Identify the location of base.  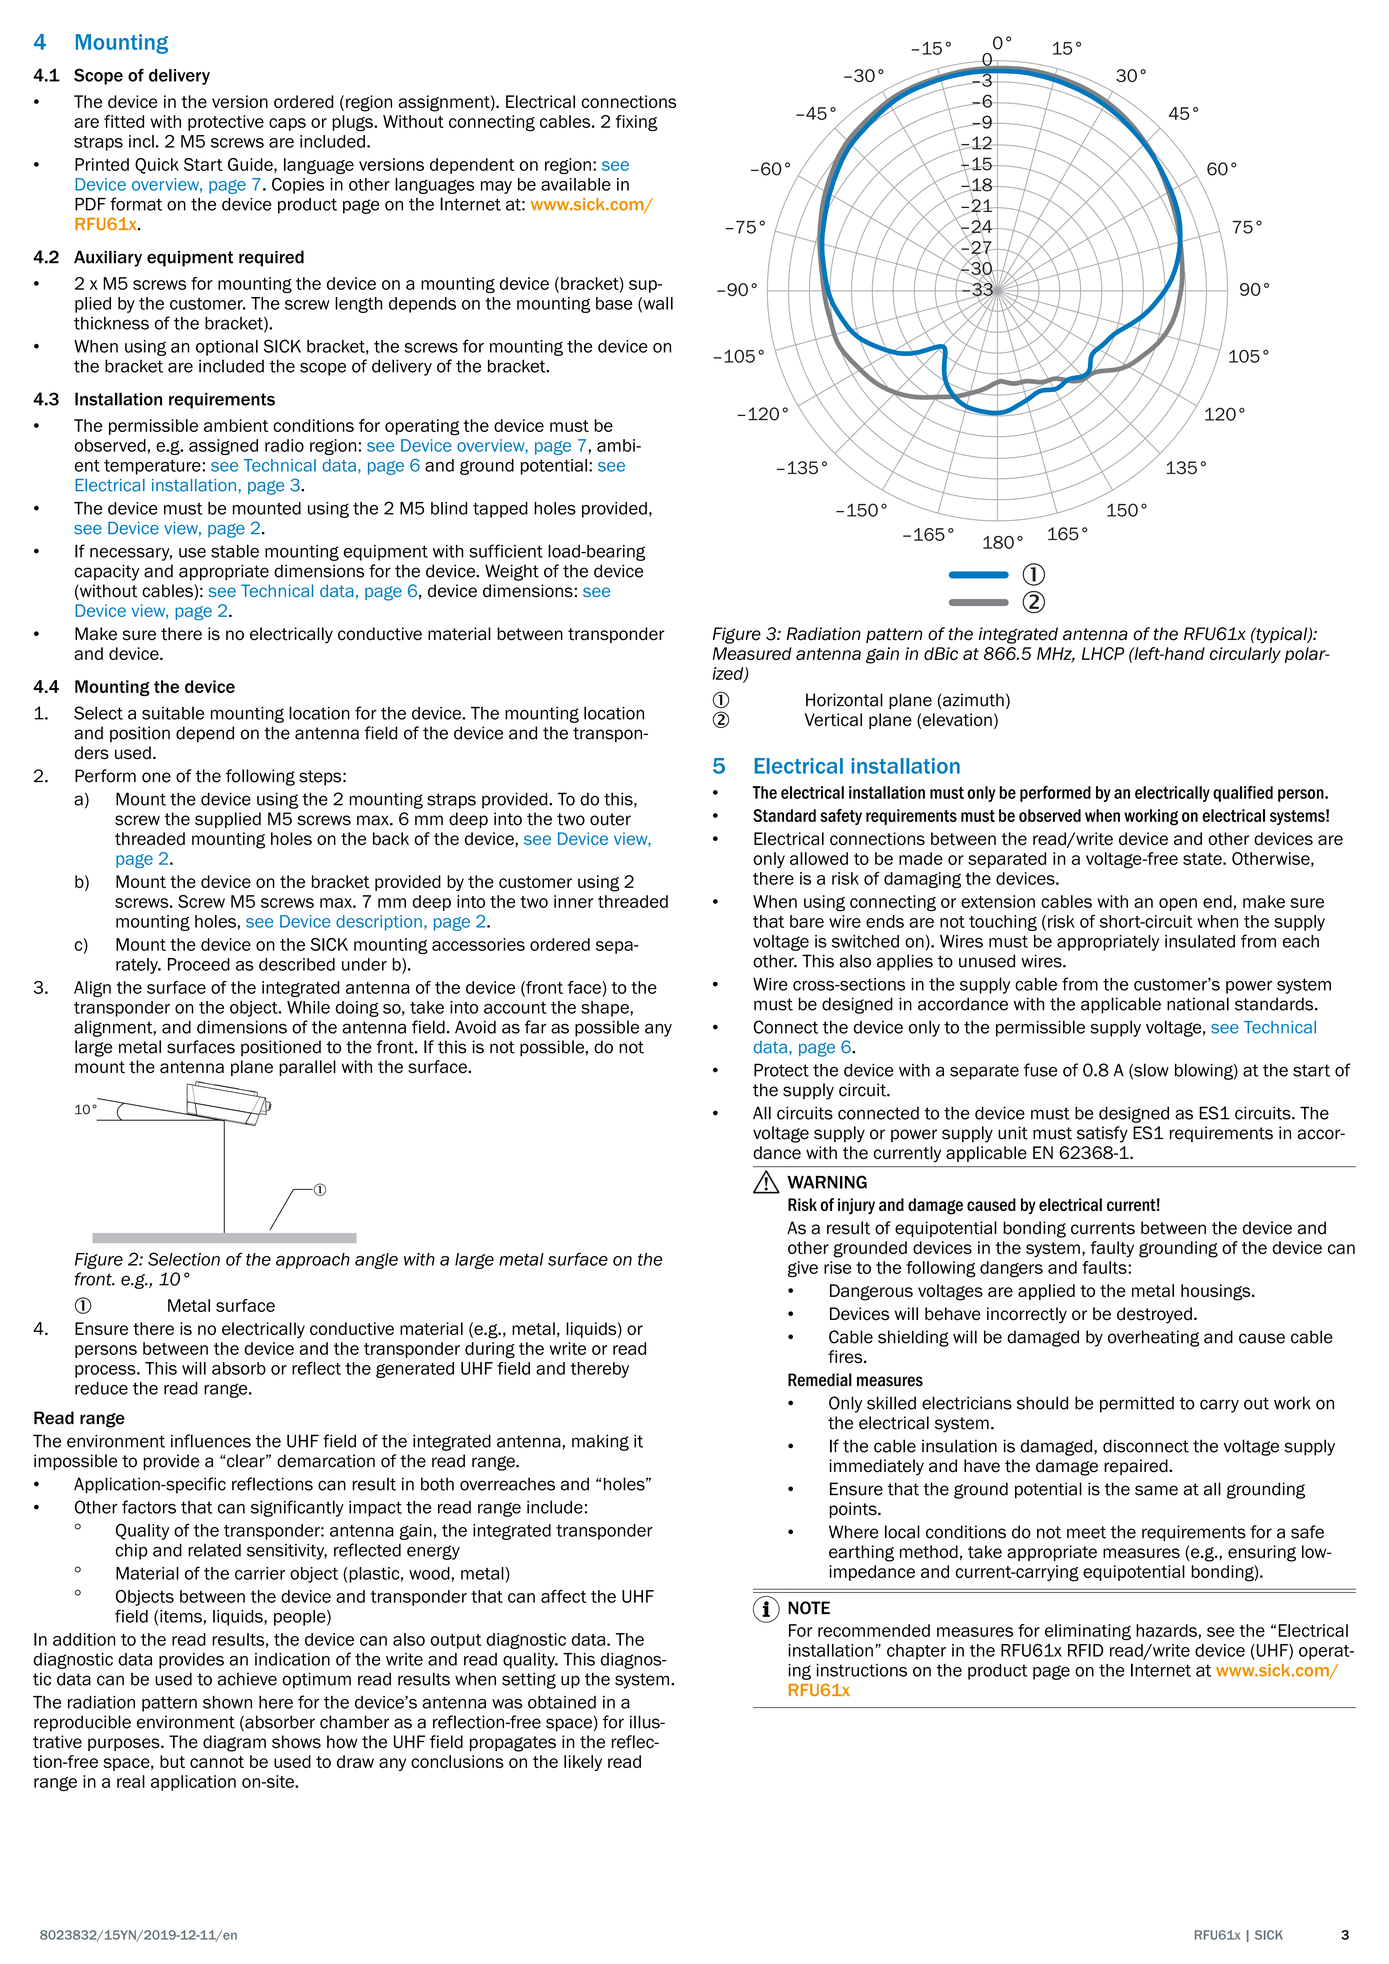
(614, 303).
